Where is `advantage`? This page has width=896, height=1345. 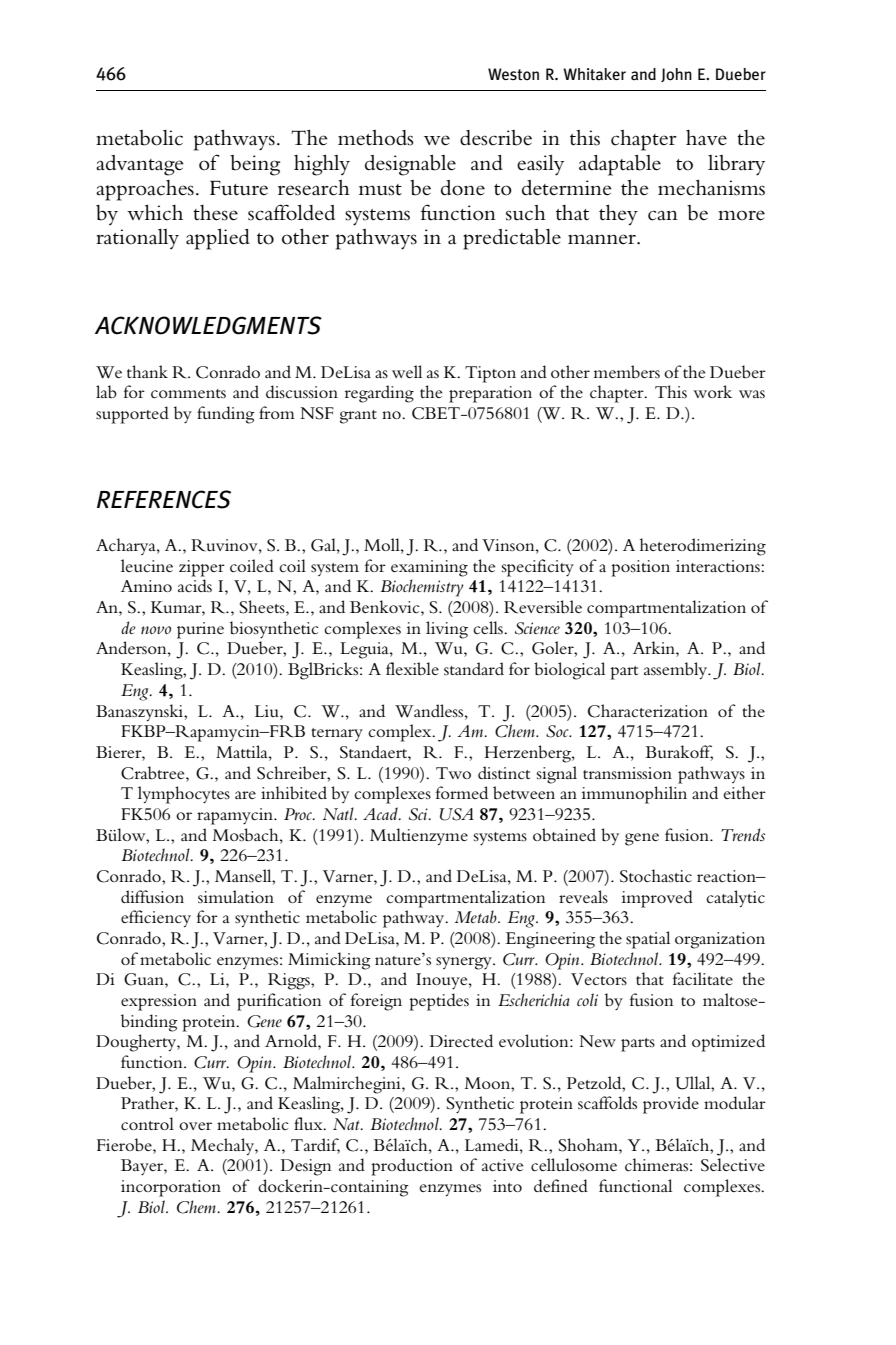
advantage is located at coordinates (140, 165).
